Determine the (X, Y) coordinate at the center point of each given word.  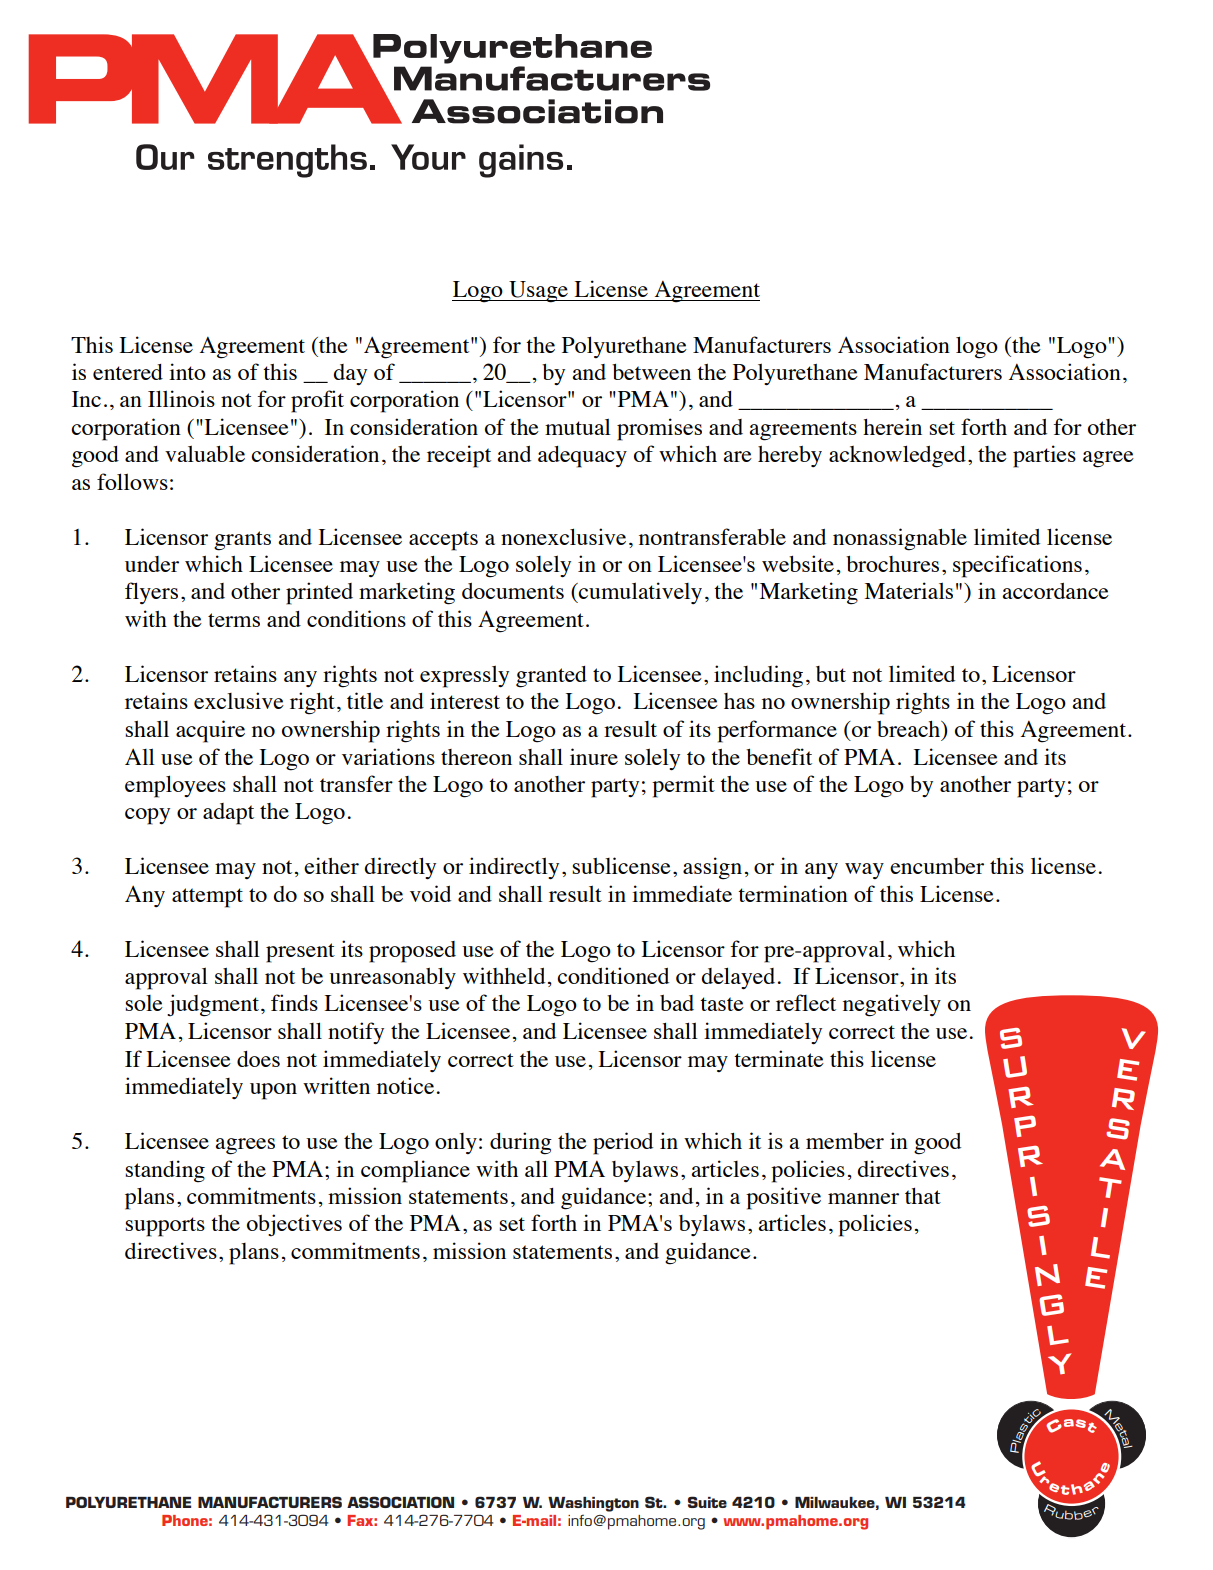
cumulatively (639, 593)
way (864, 871)
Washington (593, 1504)
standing (165, 1171)
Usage (538, 292)
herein (892, 426)
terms (234, 620)
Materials (908, 590)
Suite (707, 1502)
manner (863, 1198)
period (623, 1143)
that (923, 1196)
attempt (207, 898)
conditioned (613, 975)
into (187, 371)
